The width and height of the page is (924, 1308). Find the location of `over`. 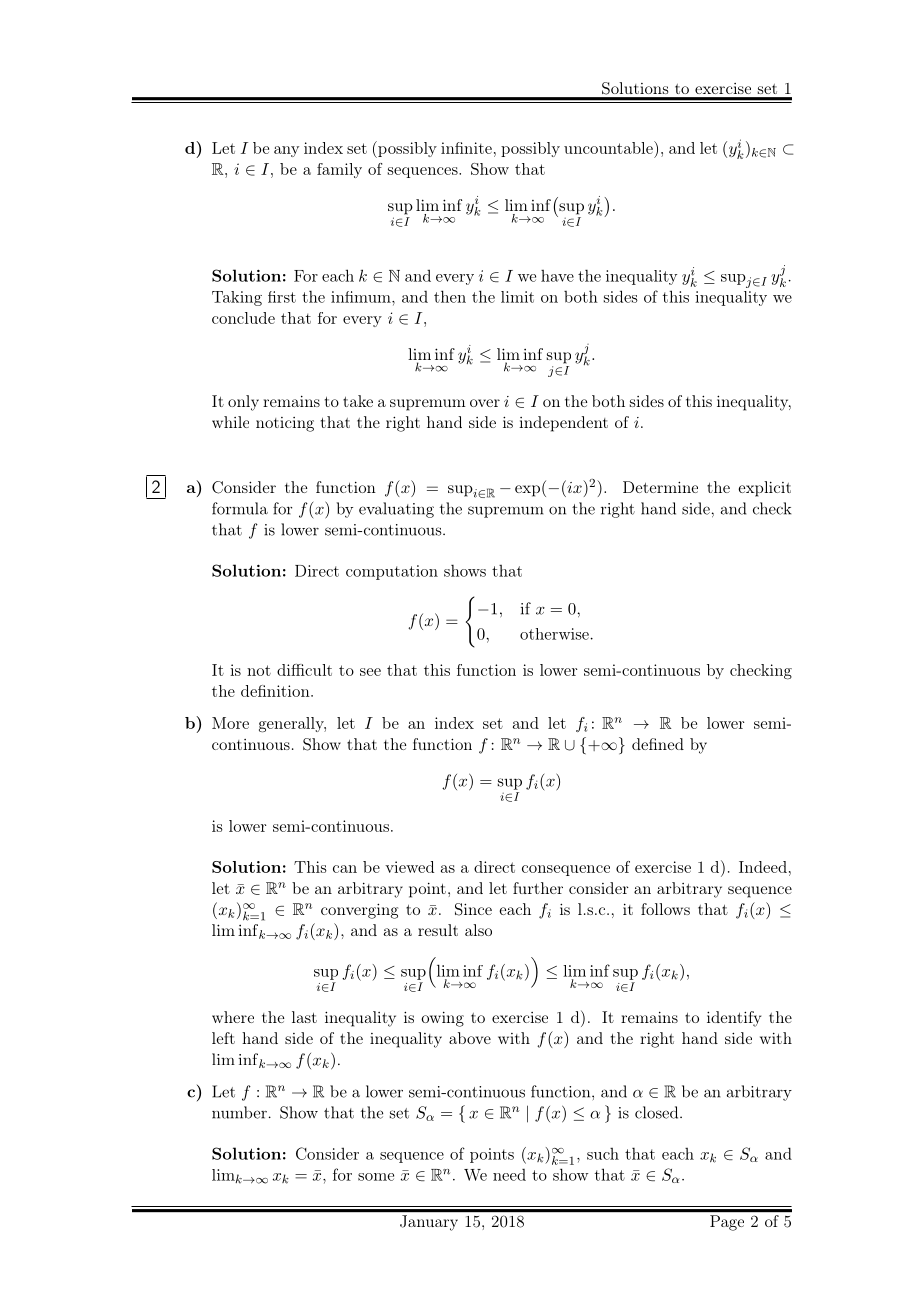

over is located at coordinates (485, 403).
